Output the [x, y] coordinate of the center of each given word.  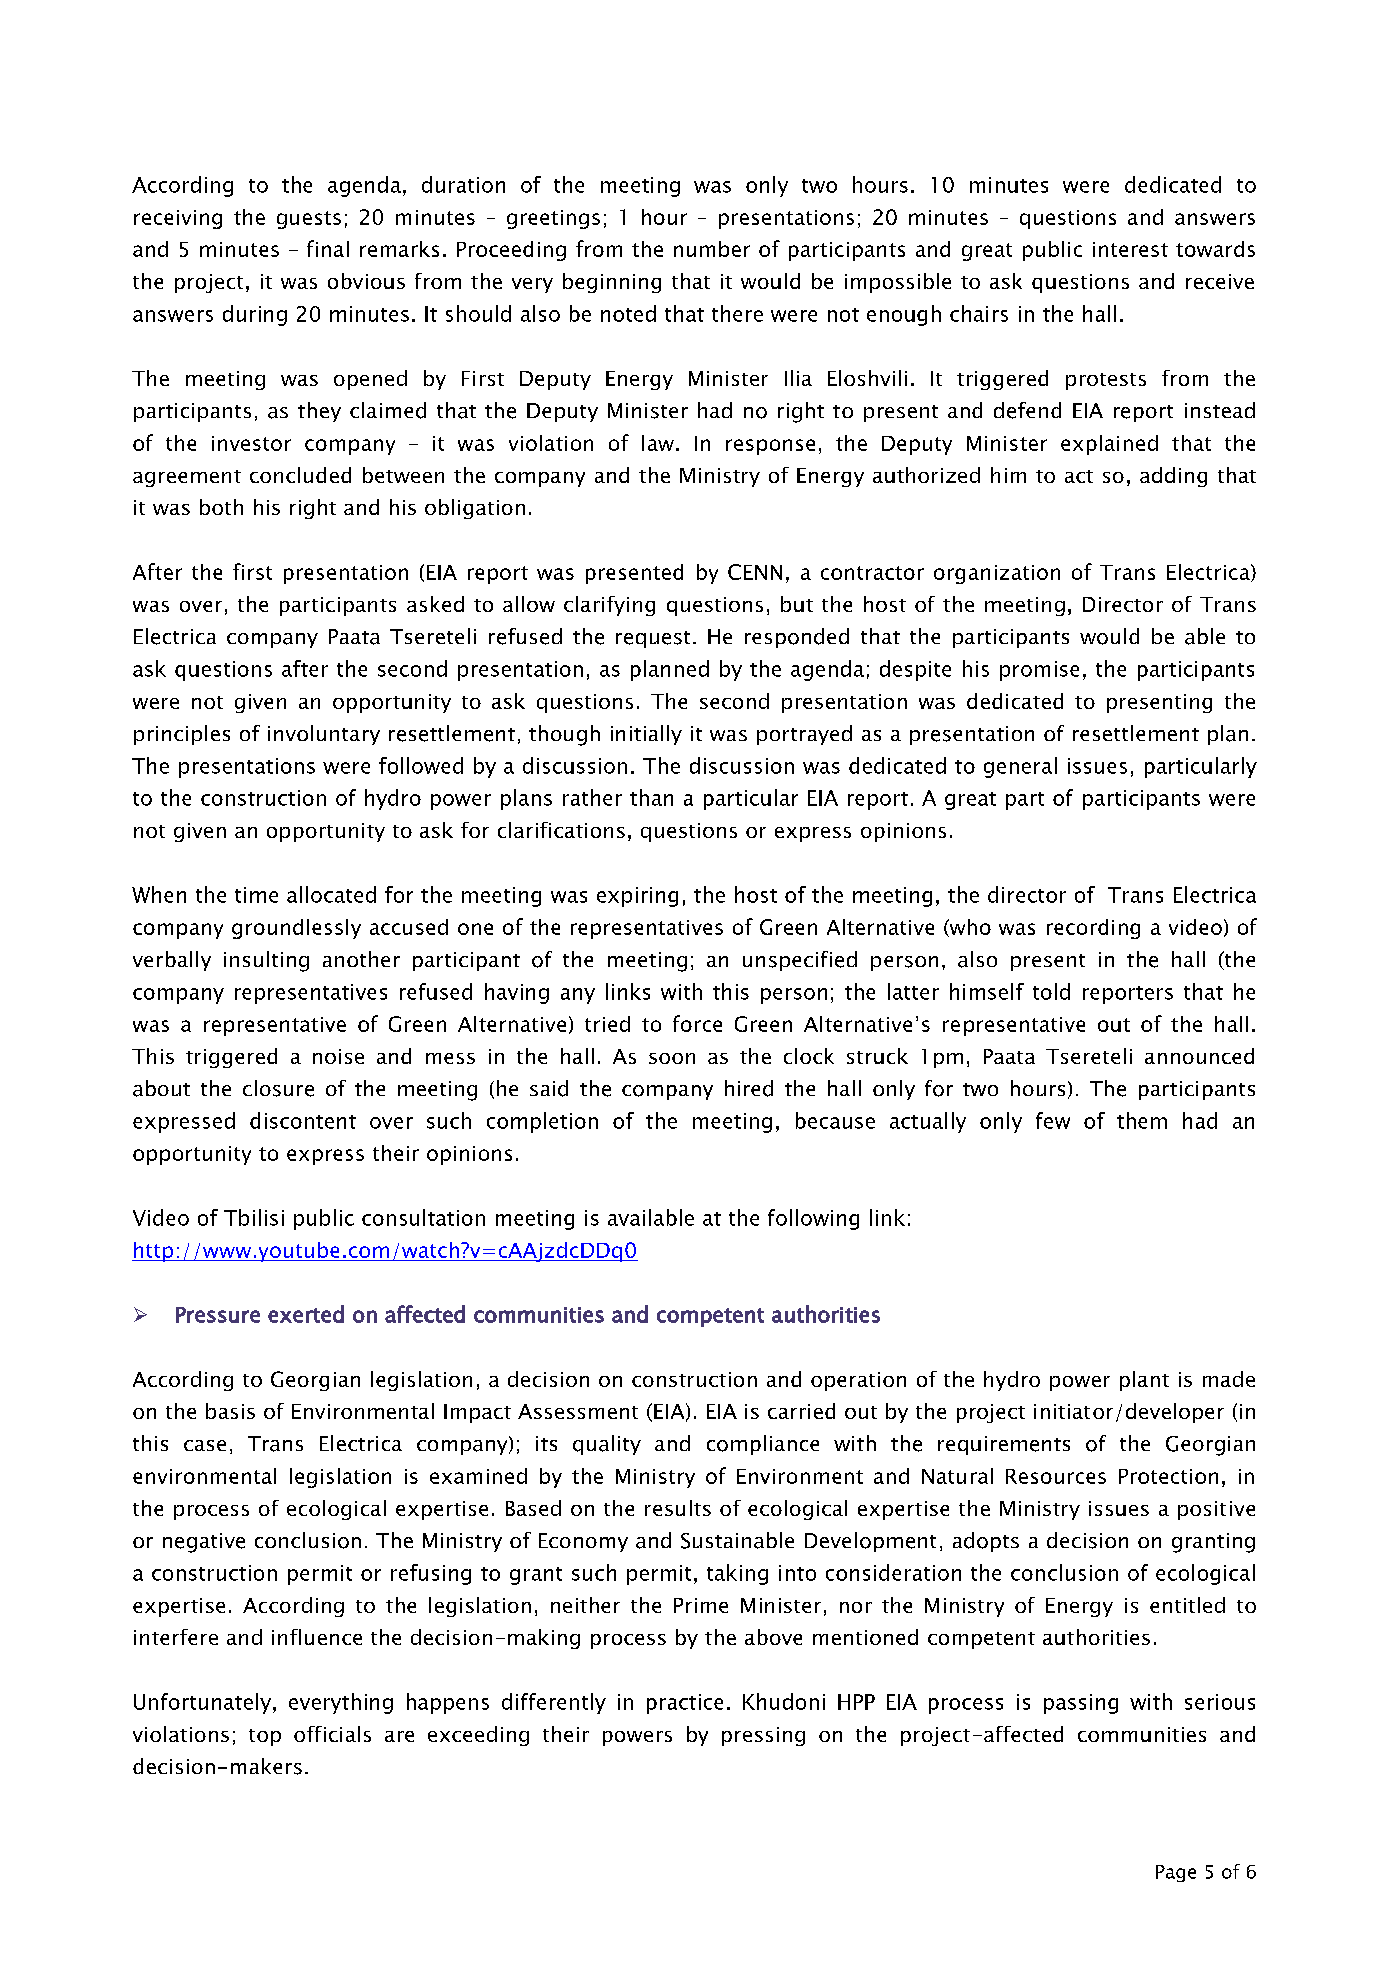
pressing [763, 1736]
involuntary [324, 735]
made [1229, 1379]
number [712, 249]
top [265, 1737]
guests [309, 220]
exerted [306, 1314]
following [813, 1219]
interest [1130, 249]
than [651, 797]
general [1020, 767]
